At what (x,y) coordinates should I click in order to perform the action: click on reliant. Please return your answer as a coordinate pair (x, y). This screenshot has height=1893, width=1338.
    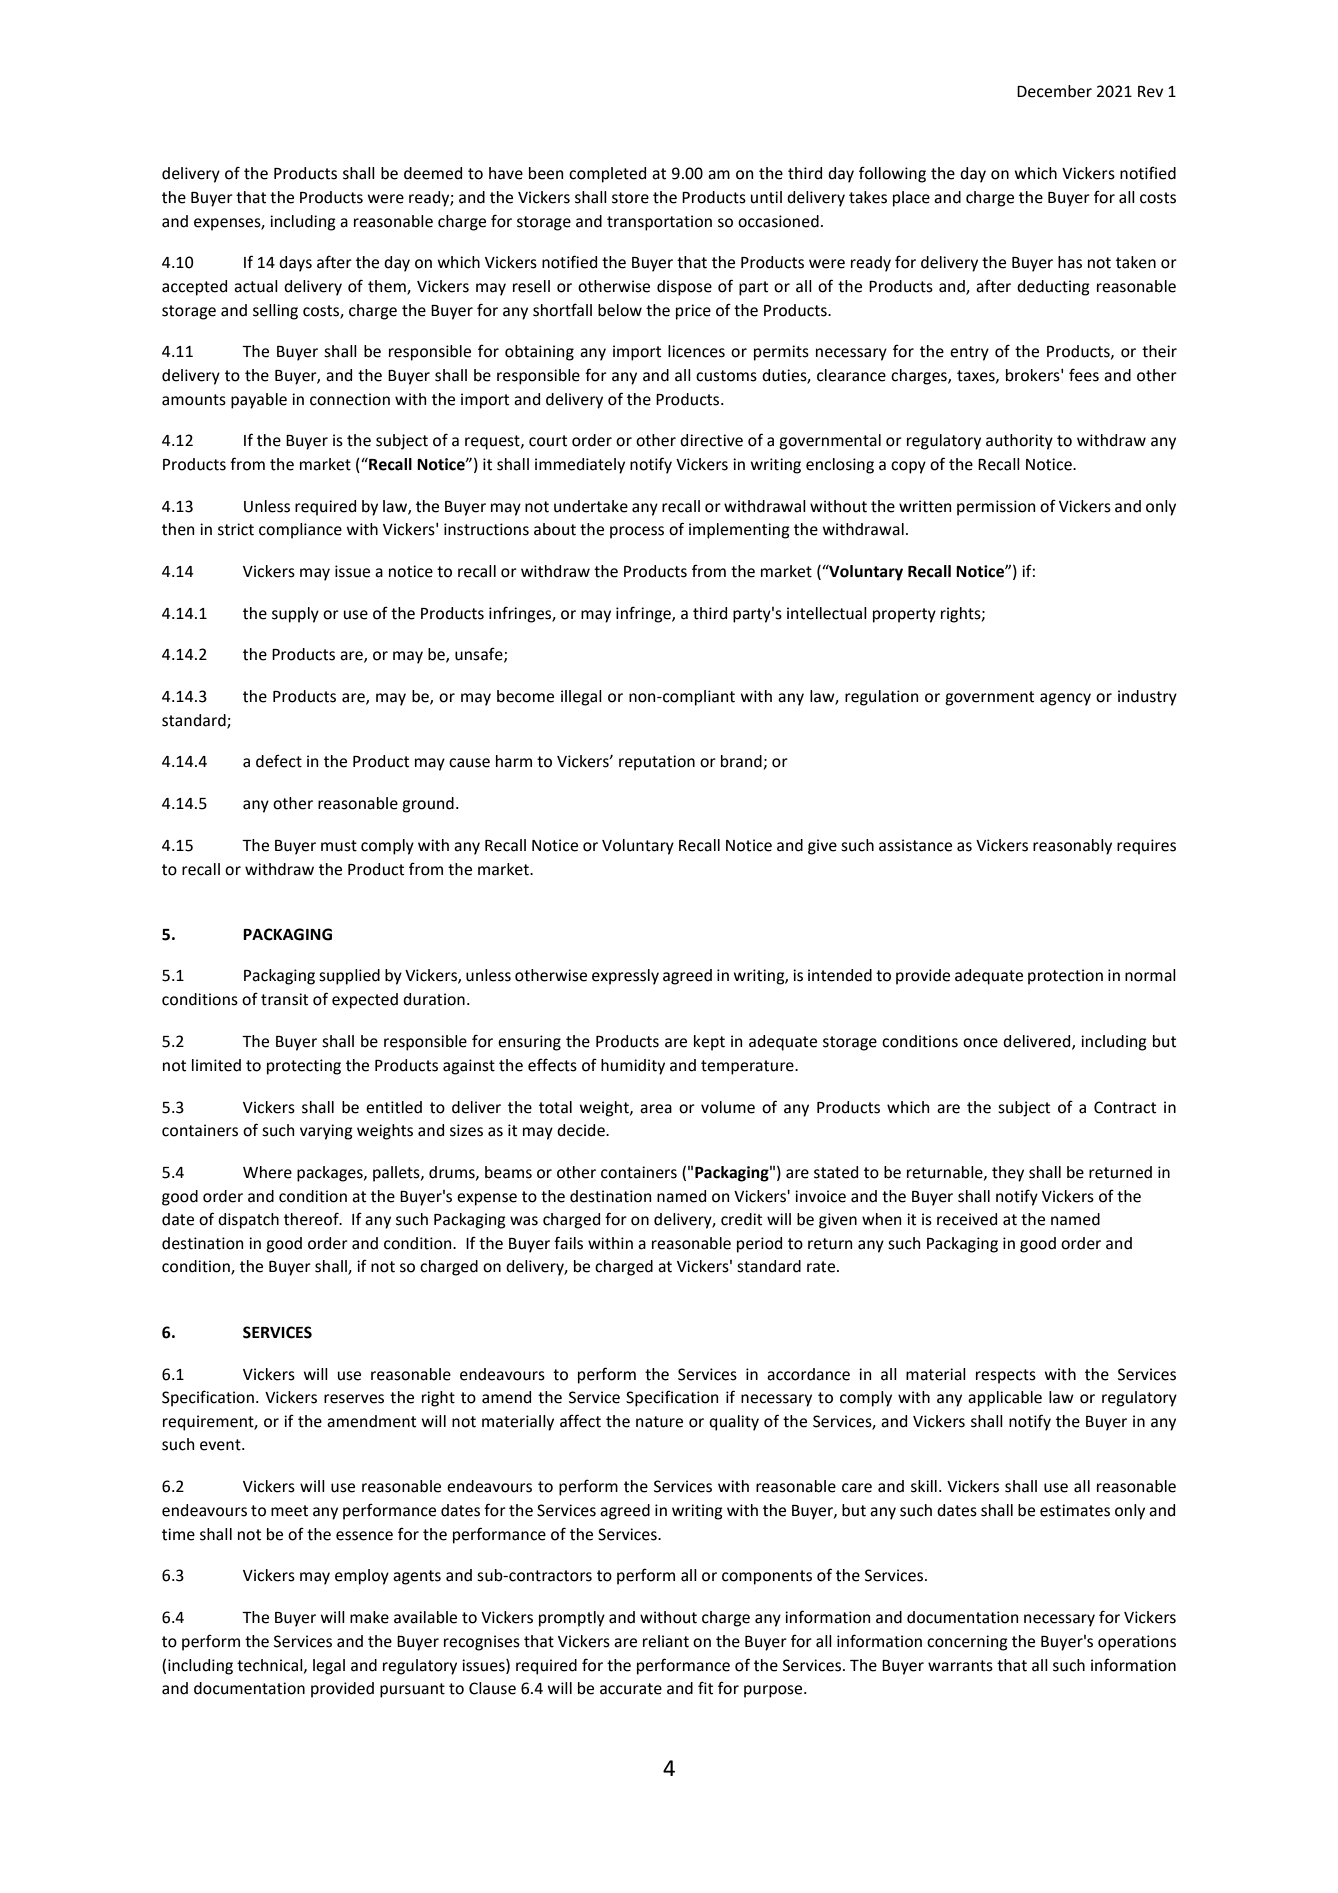
    Looking at the image, I should click on (666, 1641).
